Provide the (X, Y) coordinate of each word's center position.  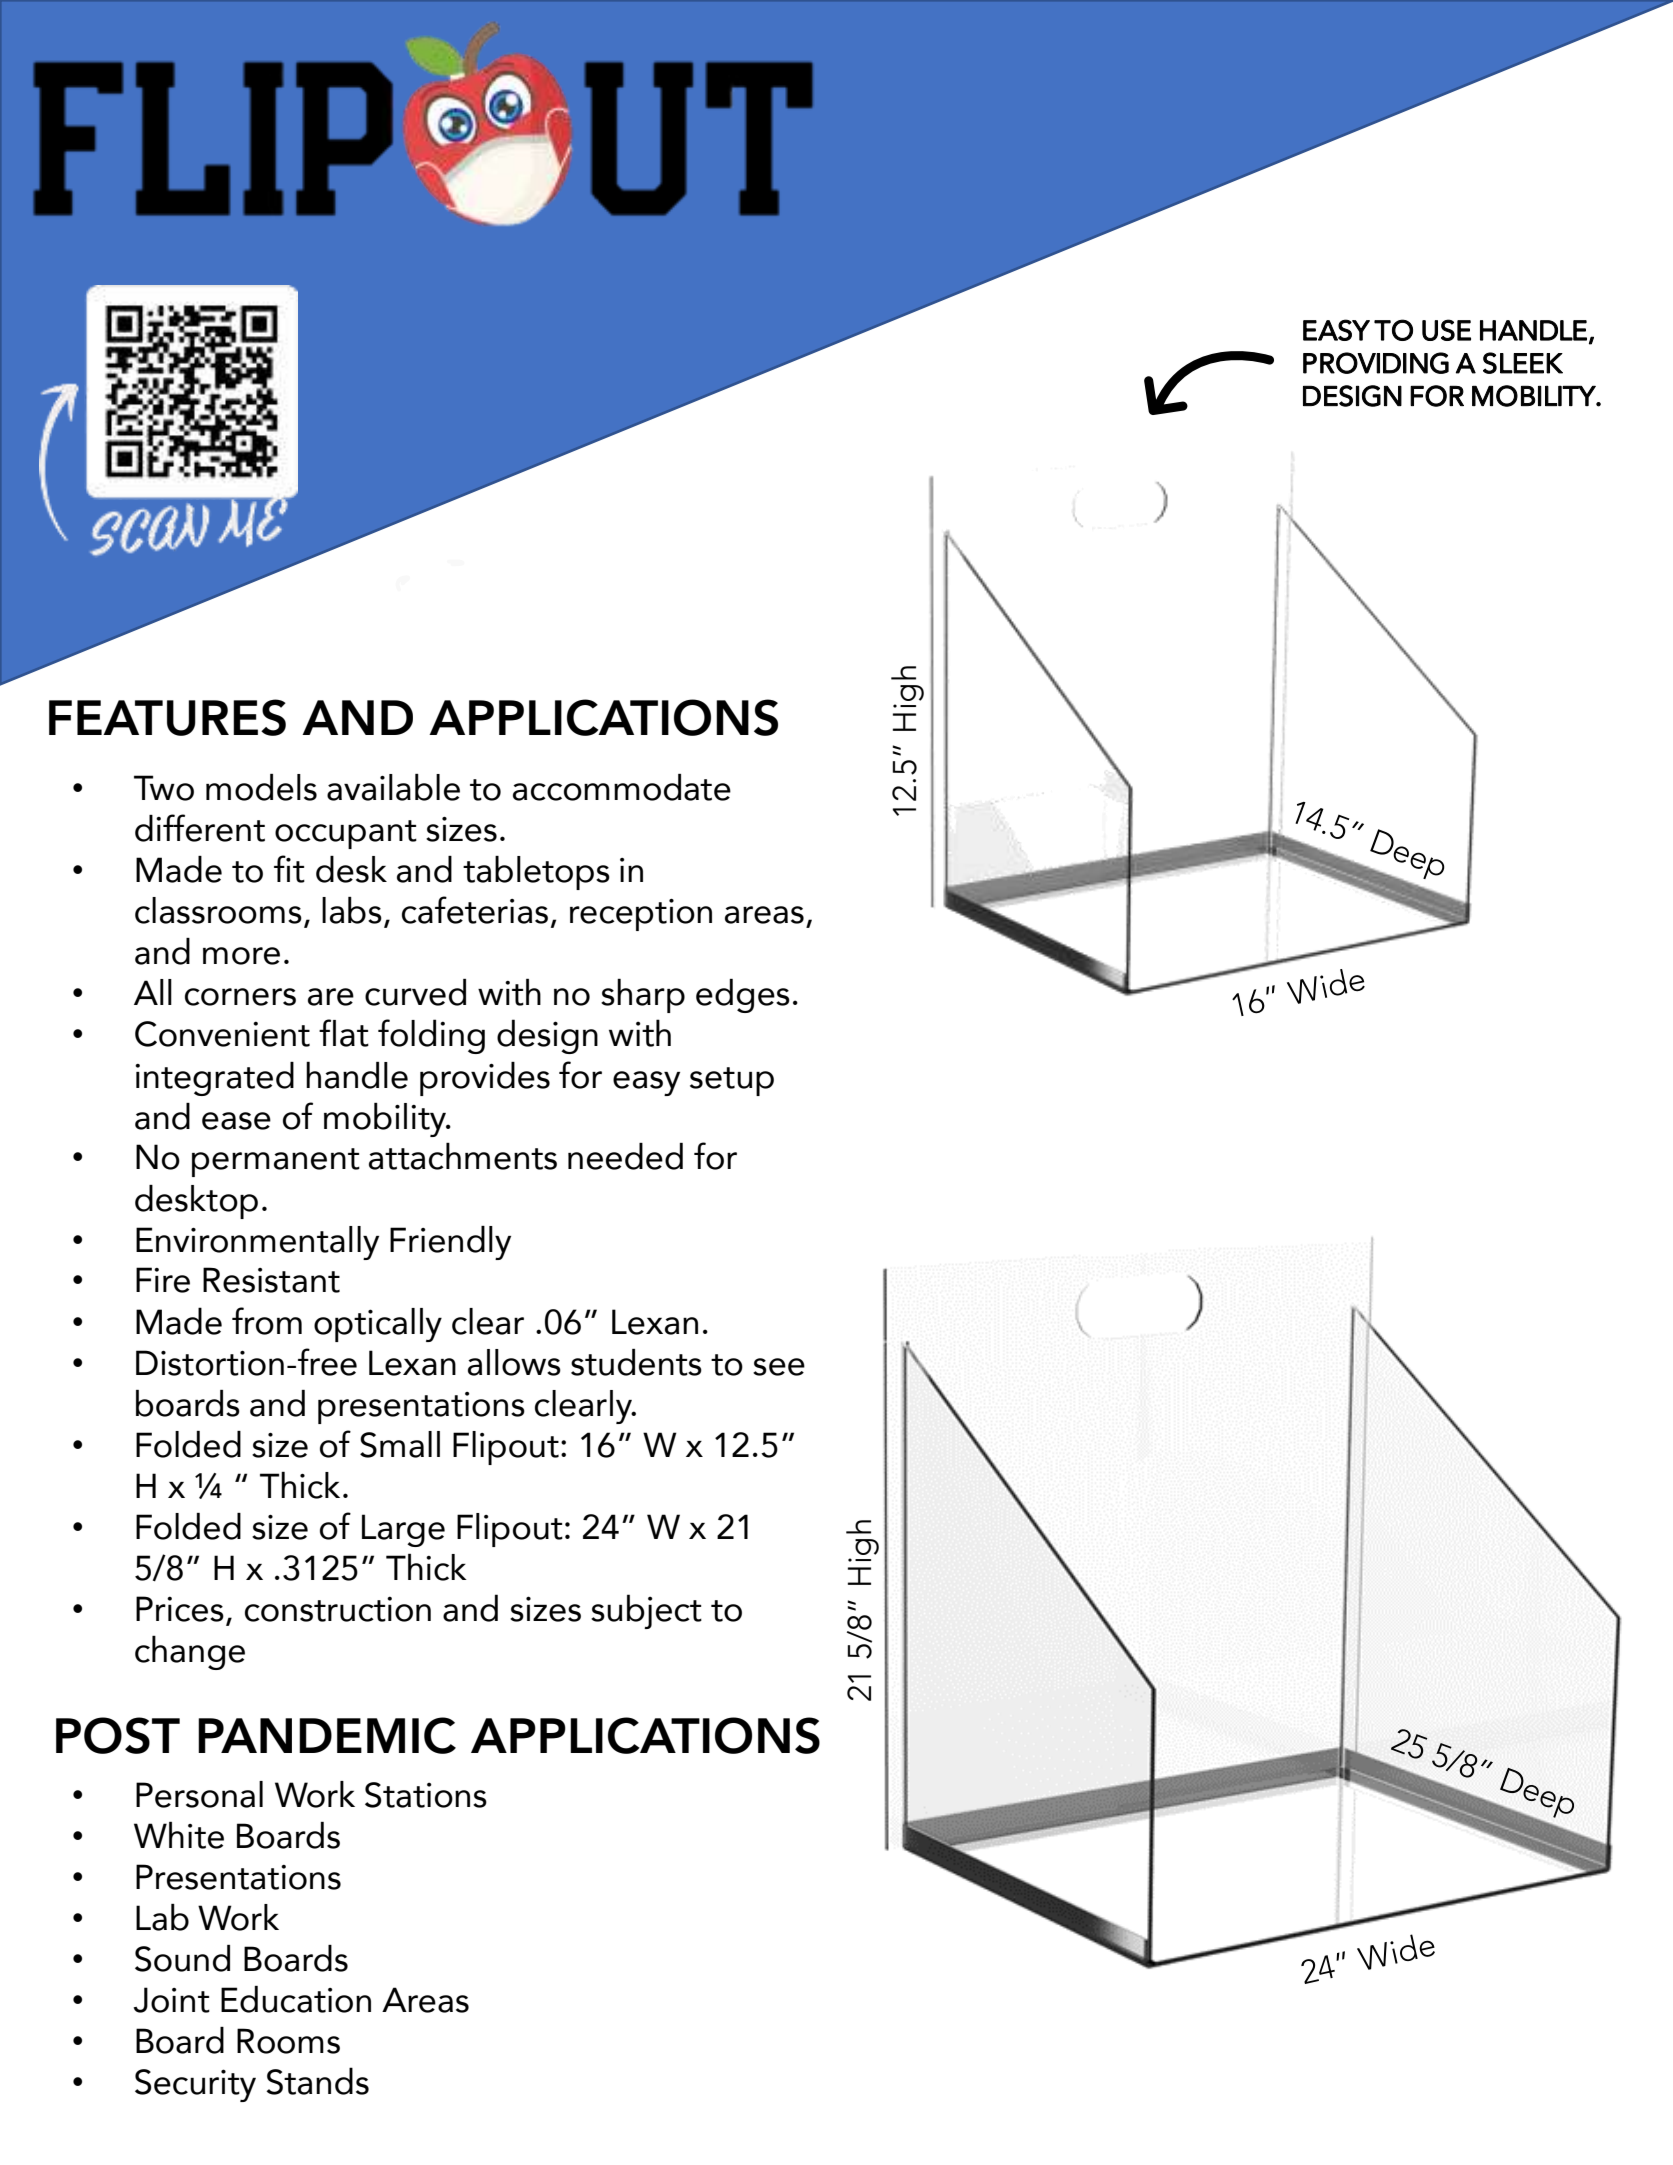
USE (1446, 330)
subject (646, 1611)
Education (296, 1999)
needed (625, 1156)
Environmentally (257, 1243)
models (261, 787)
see (779, 1367)
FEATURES (167, 717)
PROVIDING (1376, 363)
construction (338, 1609)
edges (743, 996)
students (636, 1362)
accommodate (622, 787)
